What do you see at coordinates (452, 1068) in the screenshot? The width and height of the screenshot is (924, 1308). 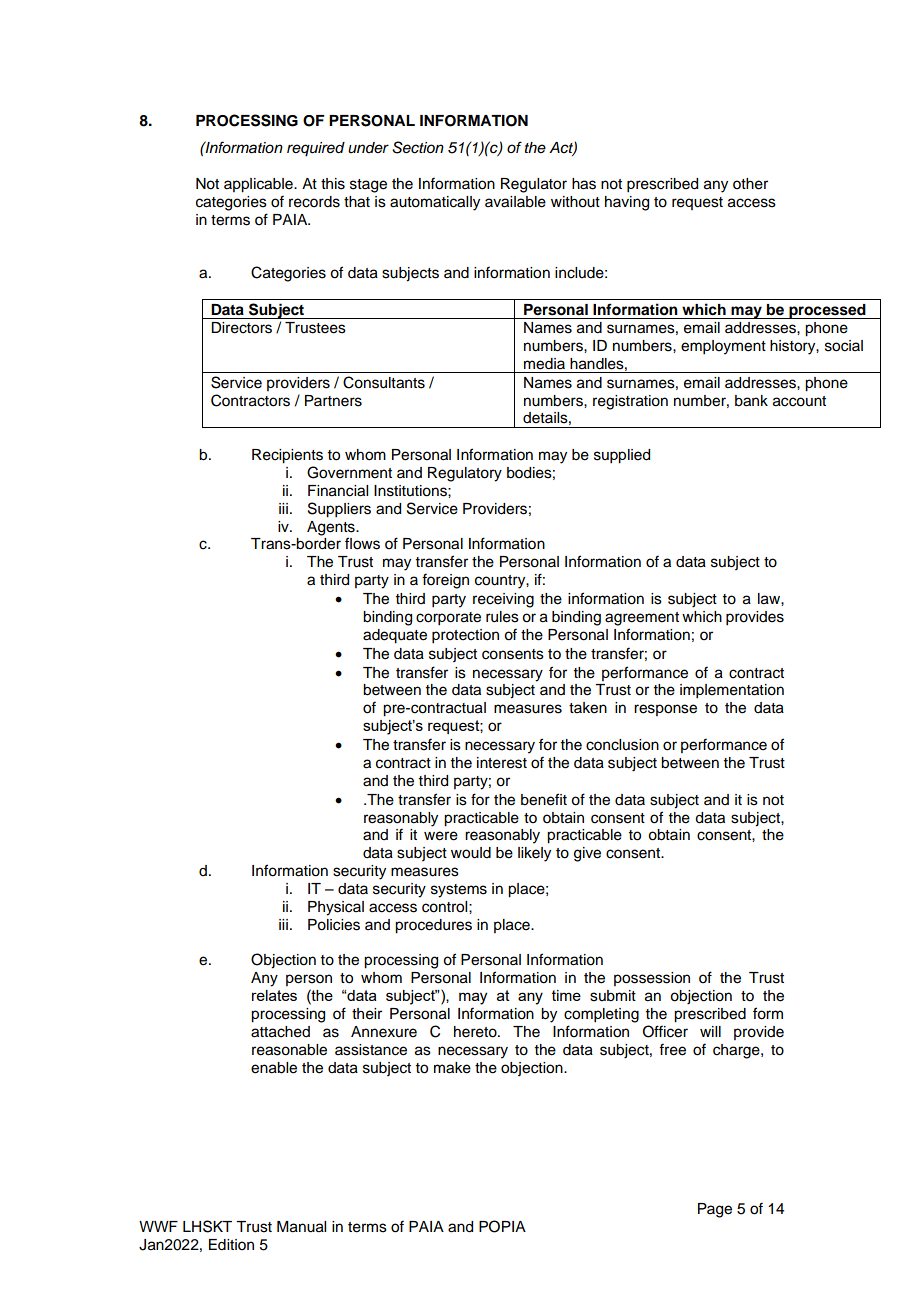 I see `make` at bounding box center [452, 1068].
